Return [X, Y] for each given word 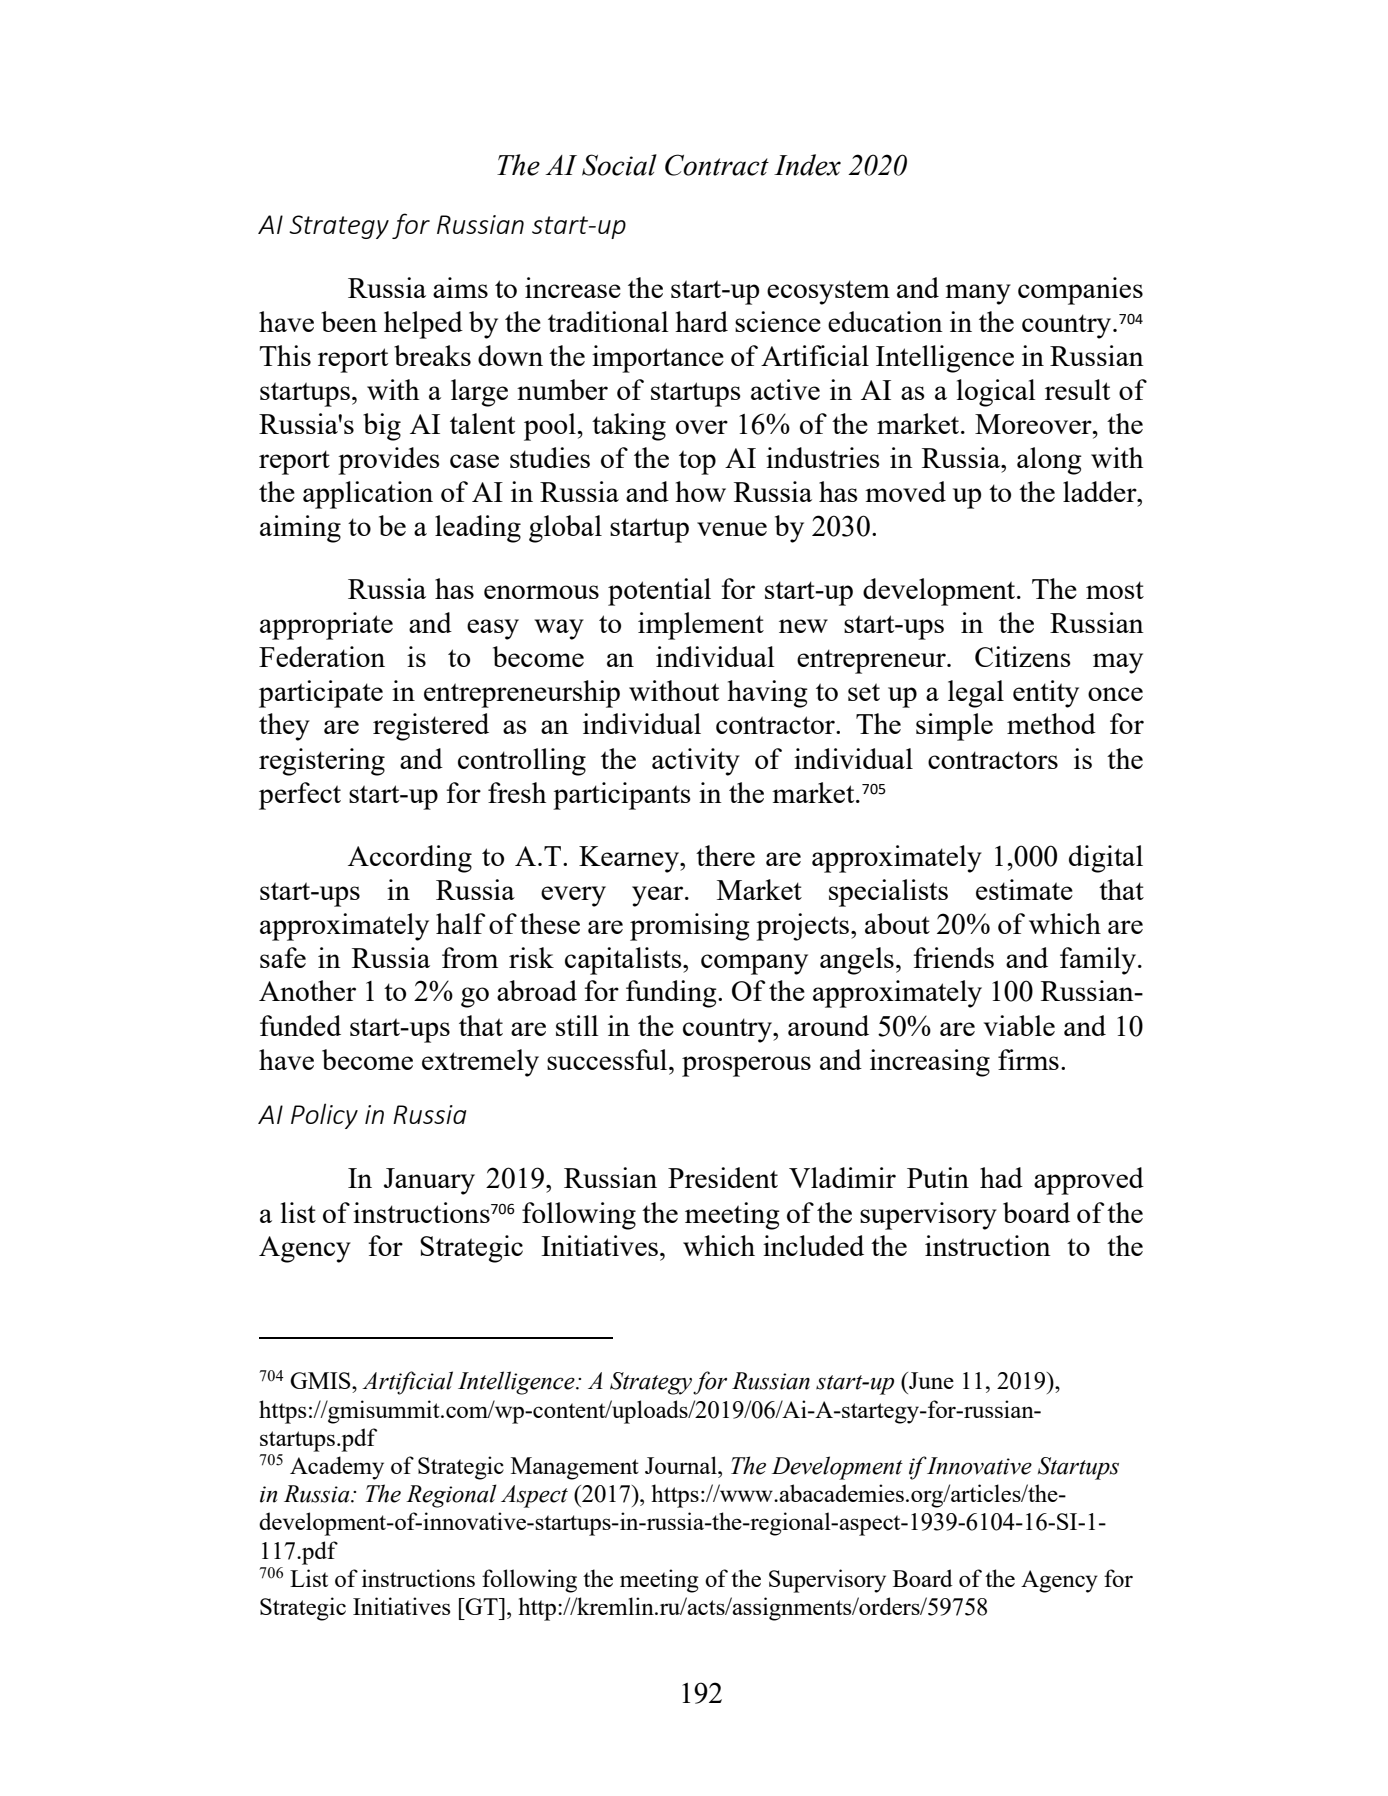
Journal [682, 1465]
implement [701, 626]
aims [460, 287]
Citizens [1023, 656]
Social [619, 165]
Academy [337, 1468]
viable [1019, 1025]
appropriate [326, 626]
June [930, 1380]
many [978, 294]
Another [307, 990]
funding [672, 994]
